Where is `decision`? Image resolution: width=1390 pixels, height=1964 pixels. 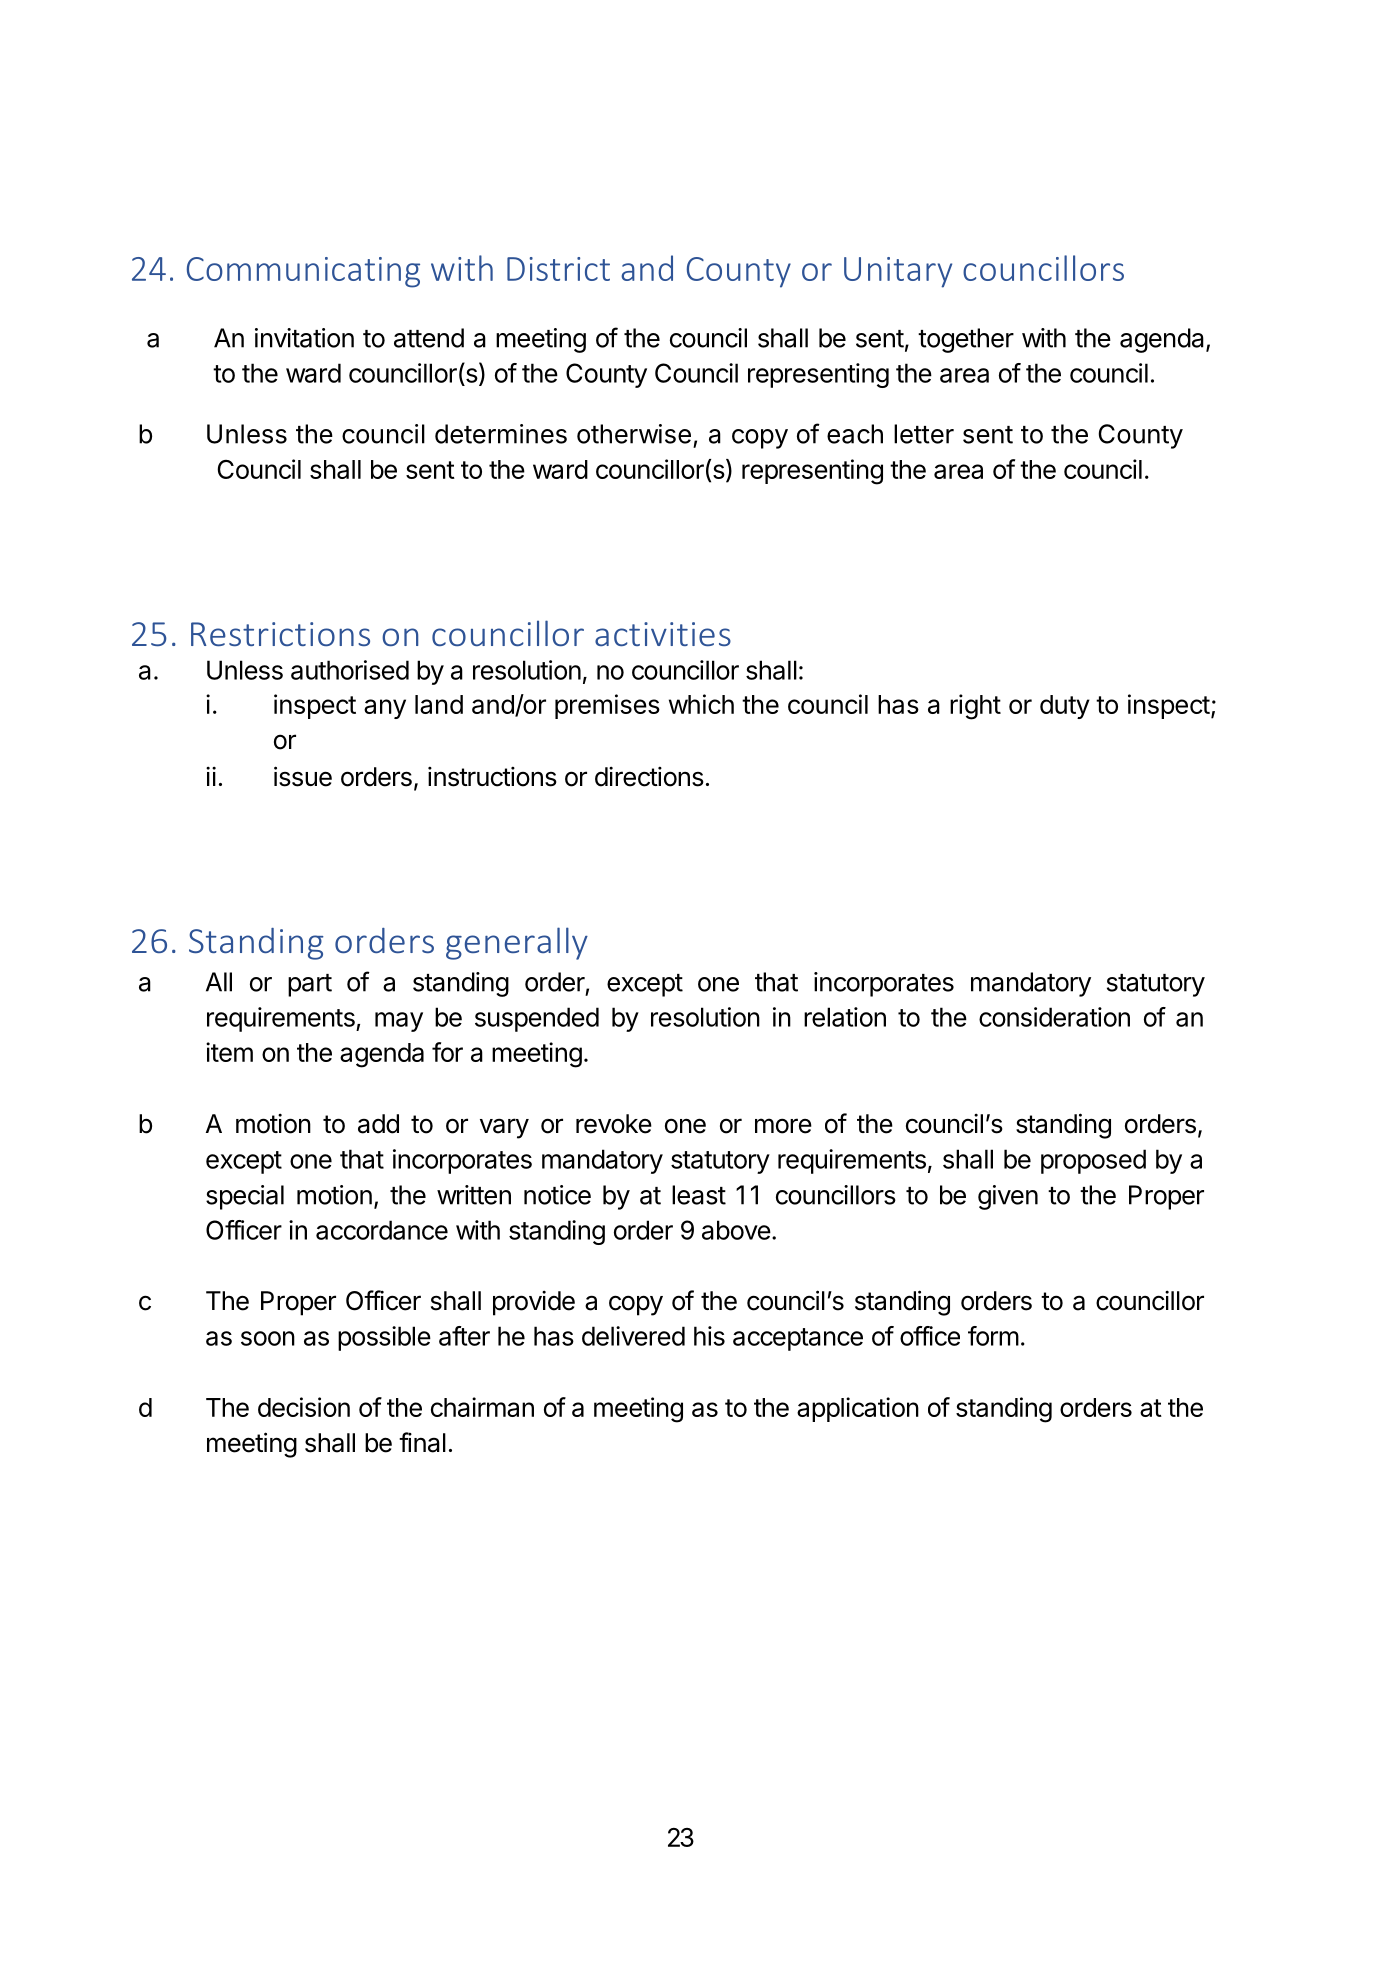 decision is located at coordinates (304, 1407).
